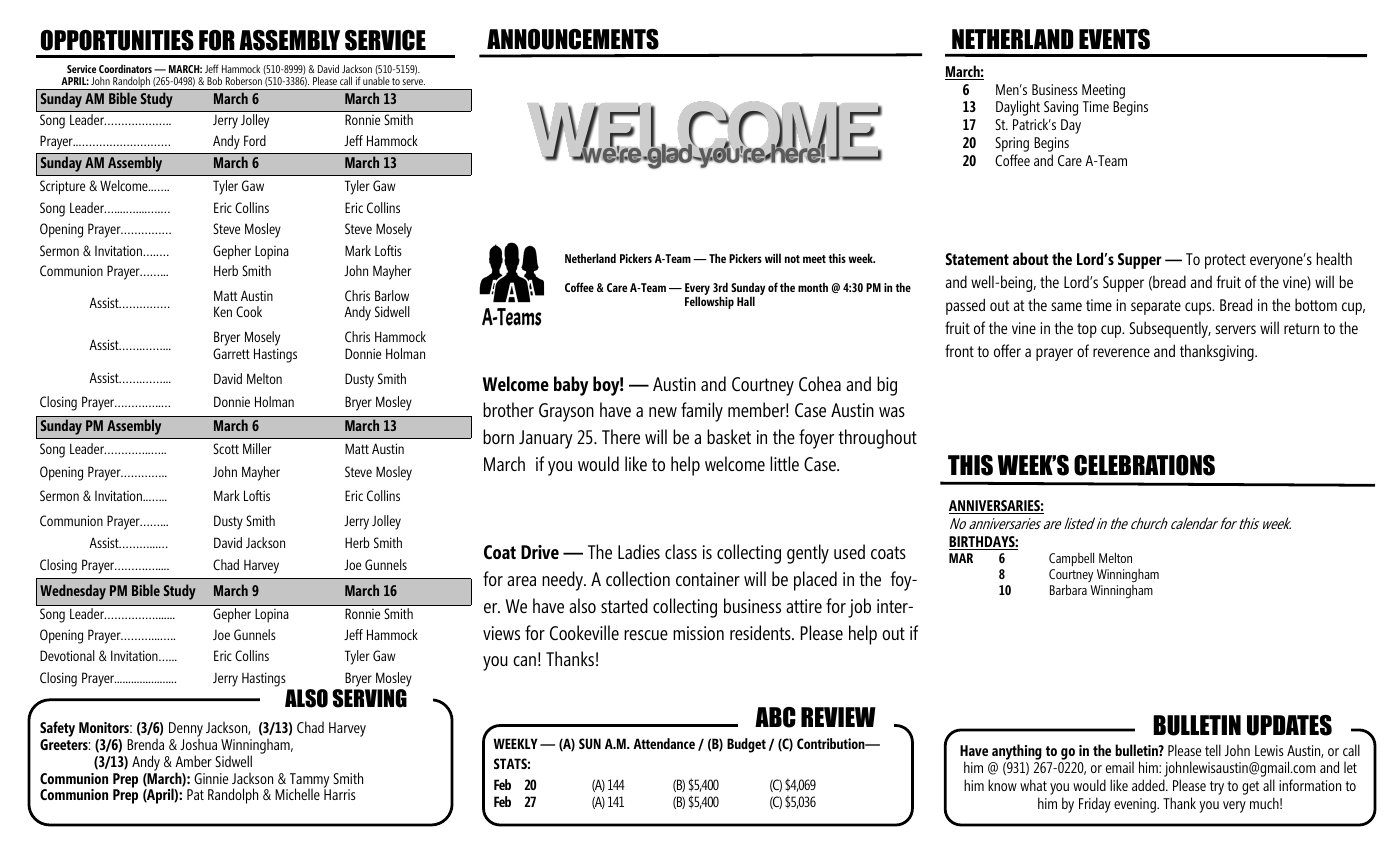 The height and width of the document is (850, 1400). Describe the element at coordinates (746, 745) in the document. I see `Budget` at that location.
